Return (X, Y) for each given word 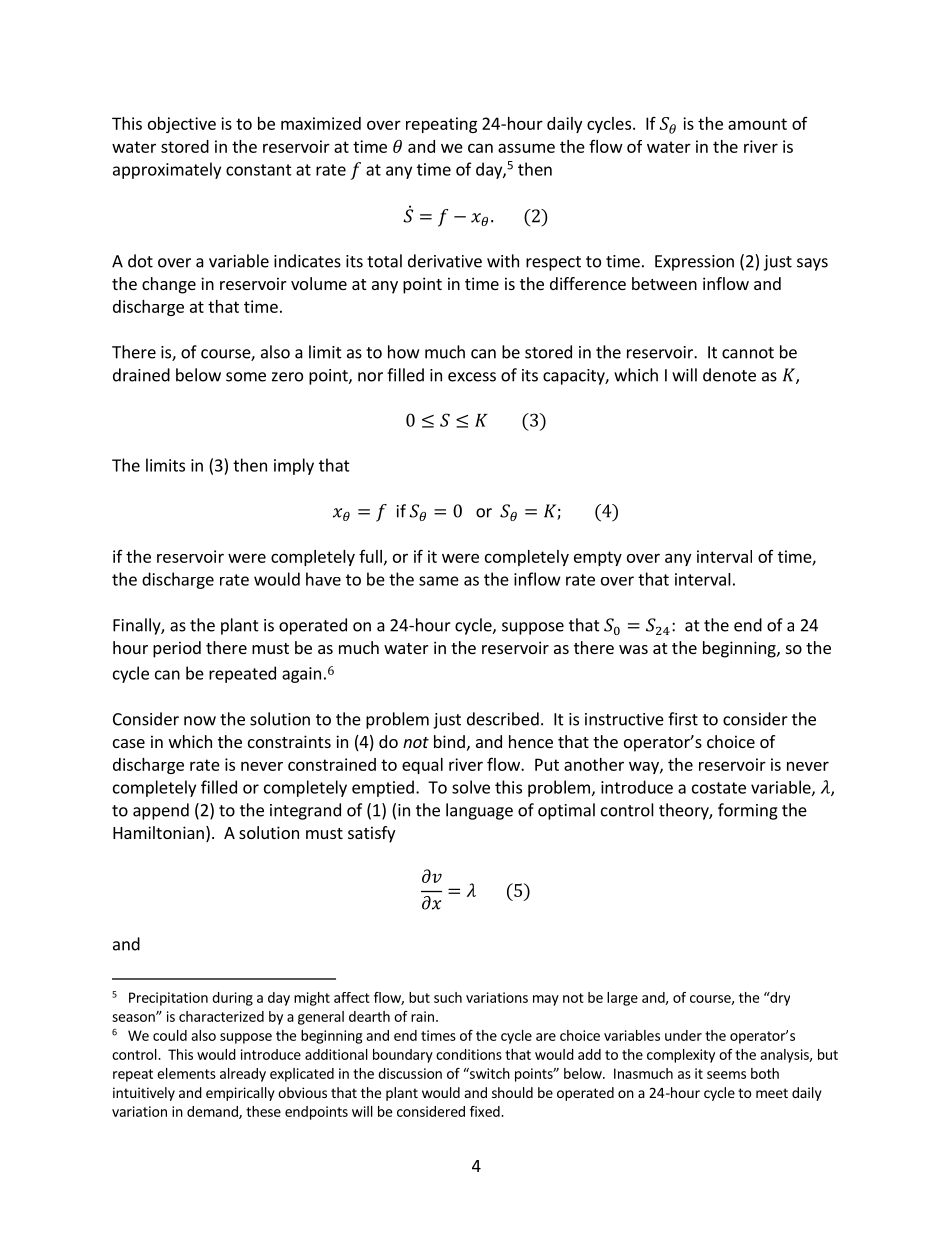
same (439, 581)
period (177, 649)
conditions (469, 1054)
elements (186, 1073)
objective (182, 125)
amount (757, 124)
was (633, 649)
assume (526, 148)
